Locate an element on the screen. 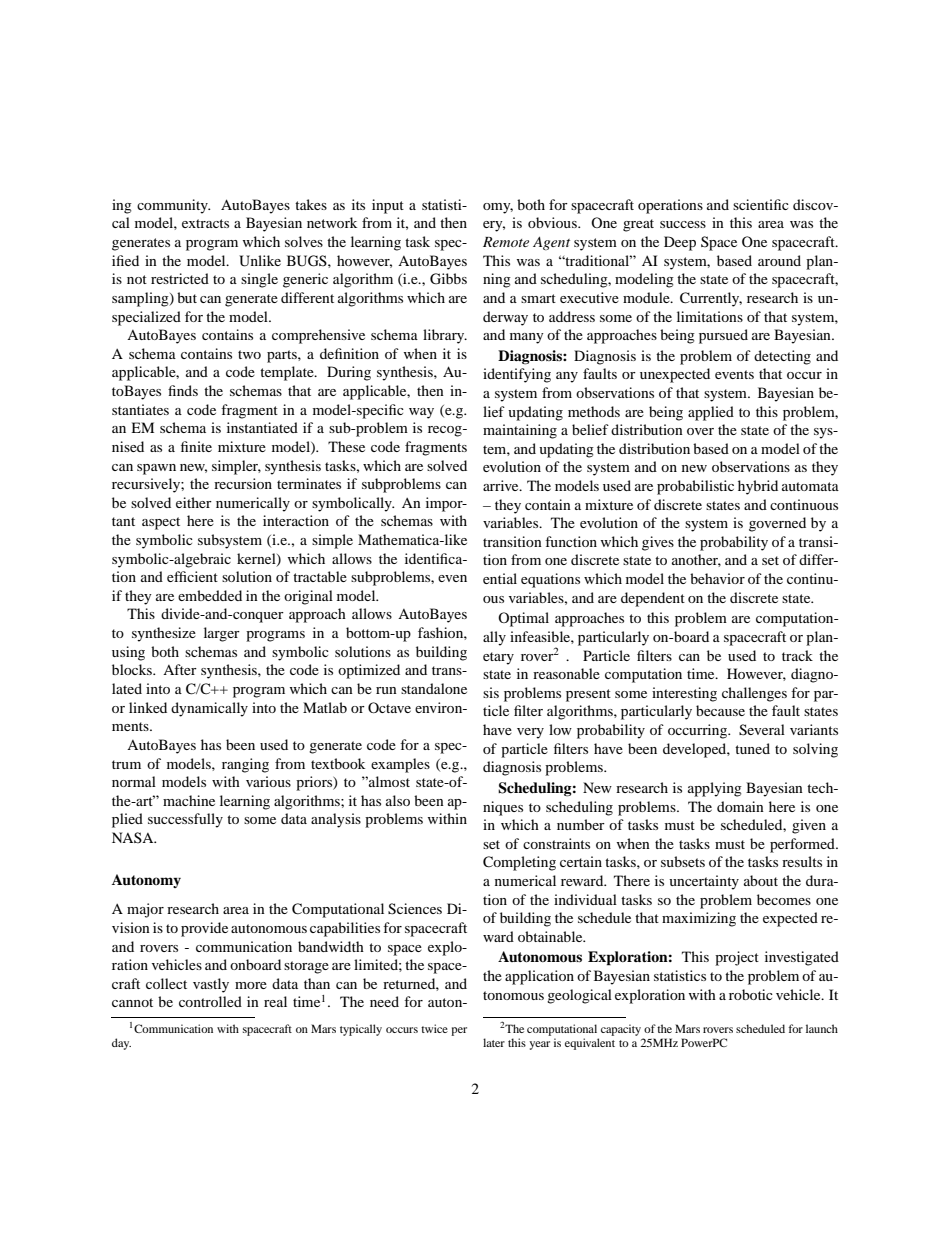 The height and width of the screenshot is (1233, 952). hybrid is located at coordinates (758, 487).
